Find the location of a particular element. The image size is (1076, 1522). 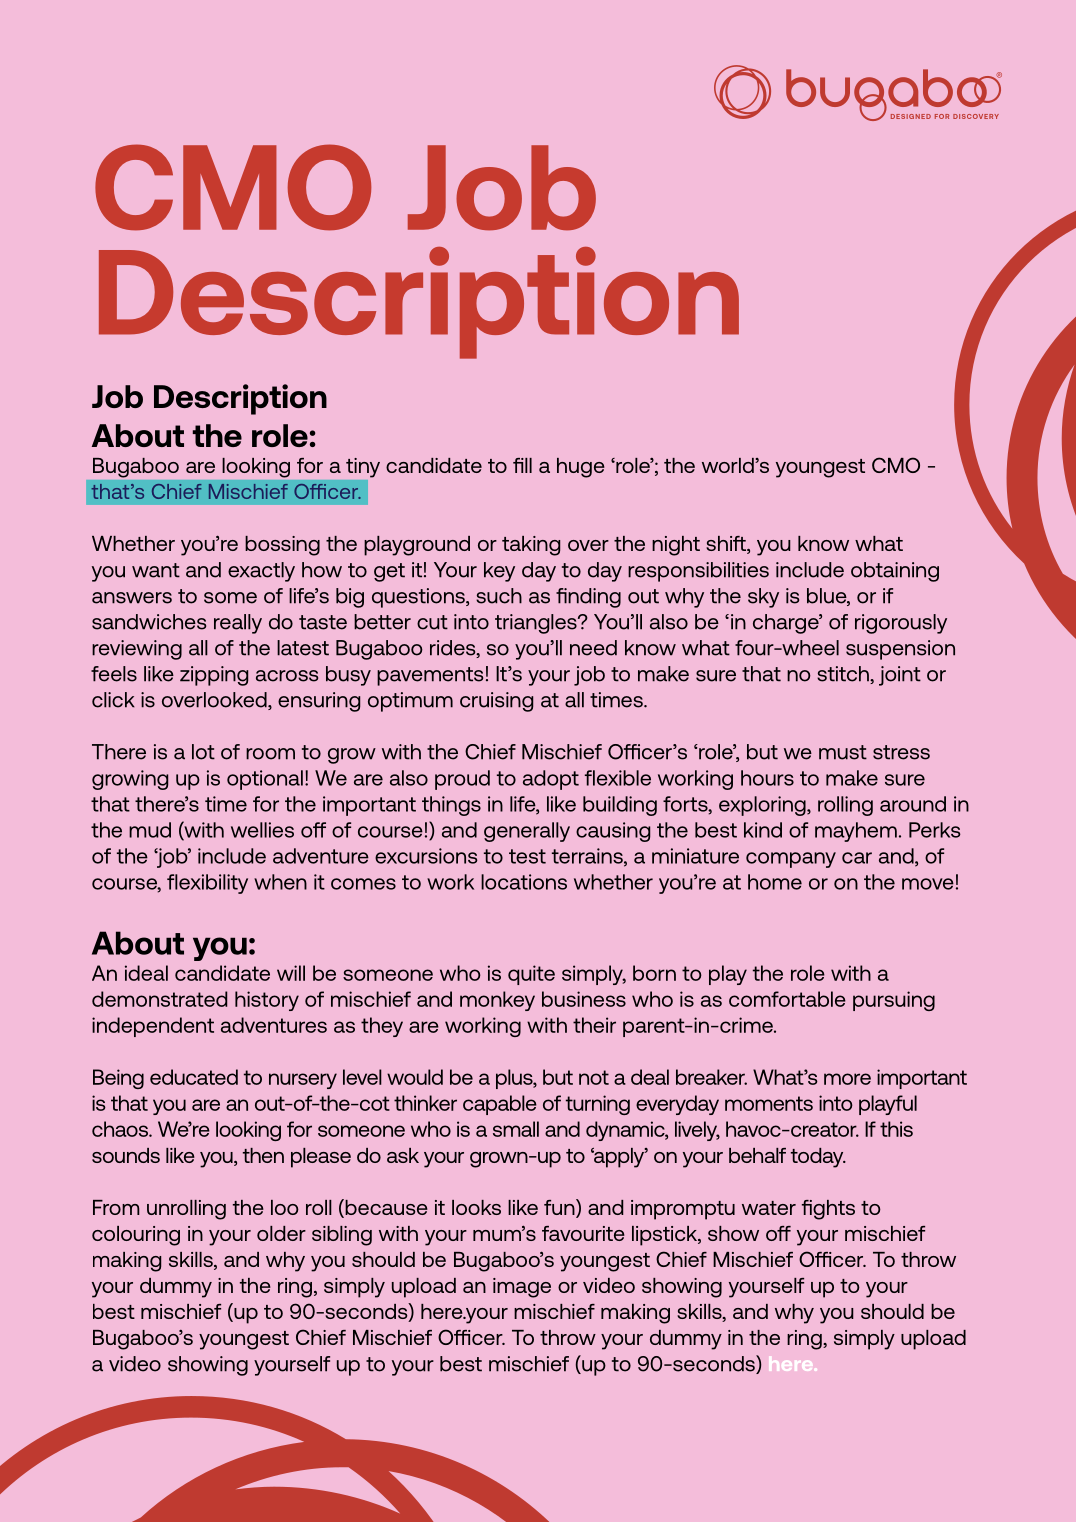

fights is located at coordinates (828, 1210).
